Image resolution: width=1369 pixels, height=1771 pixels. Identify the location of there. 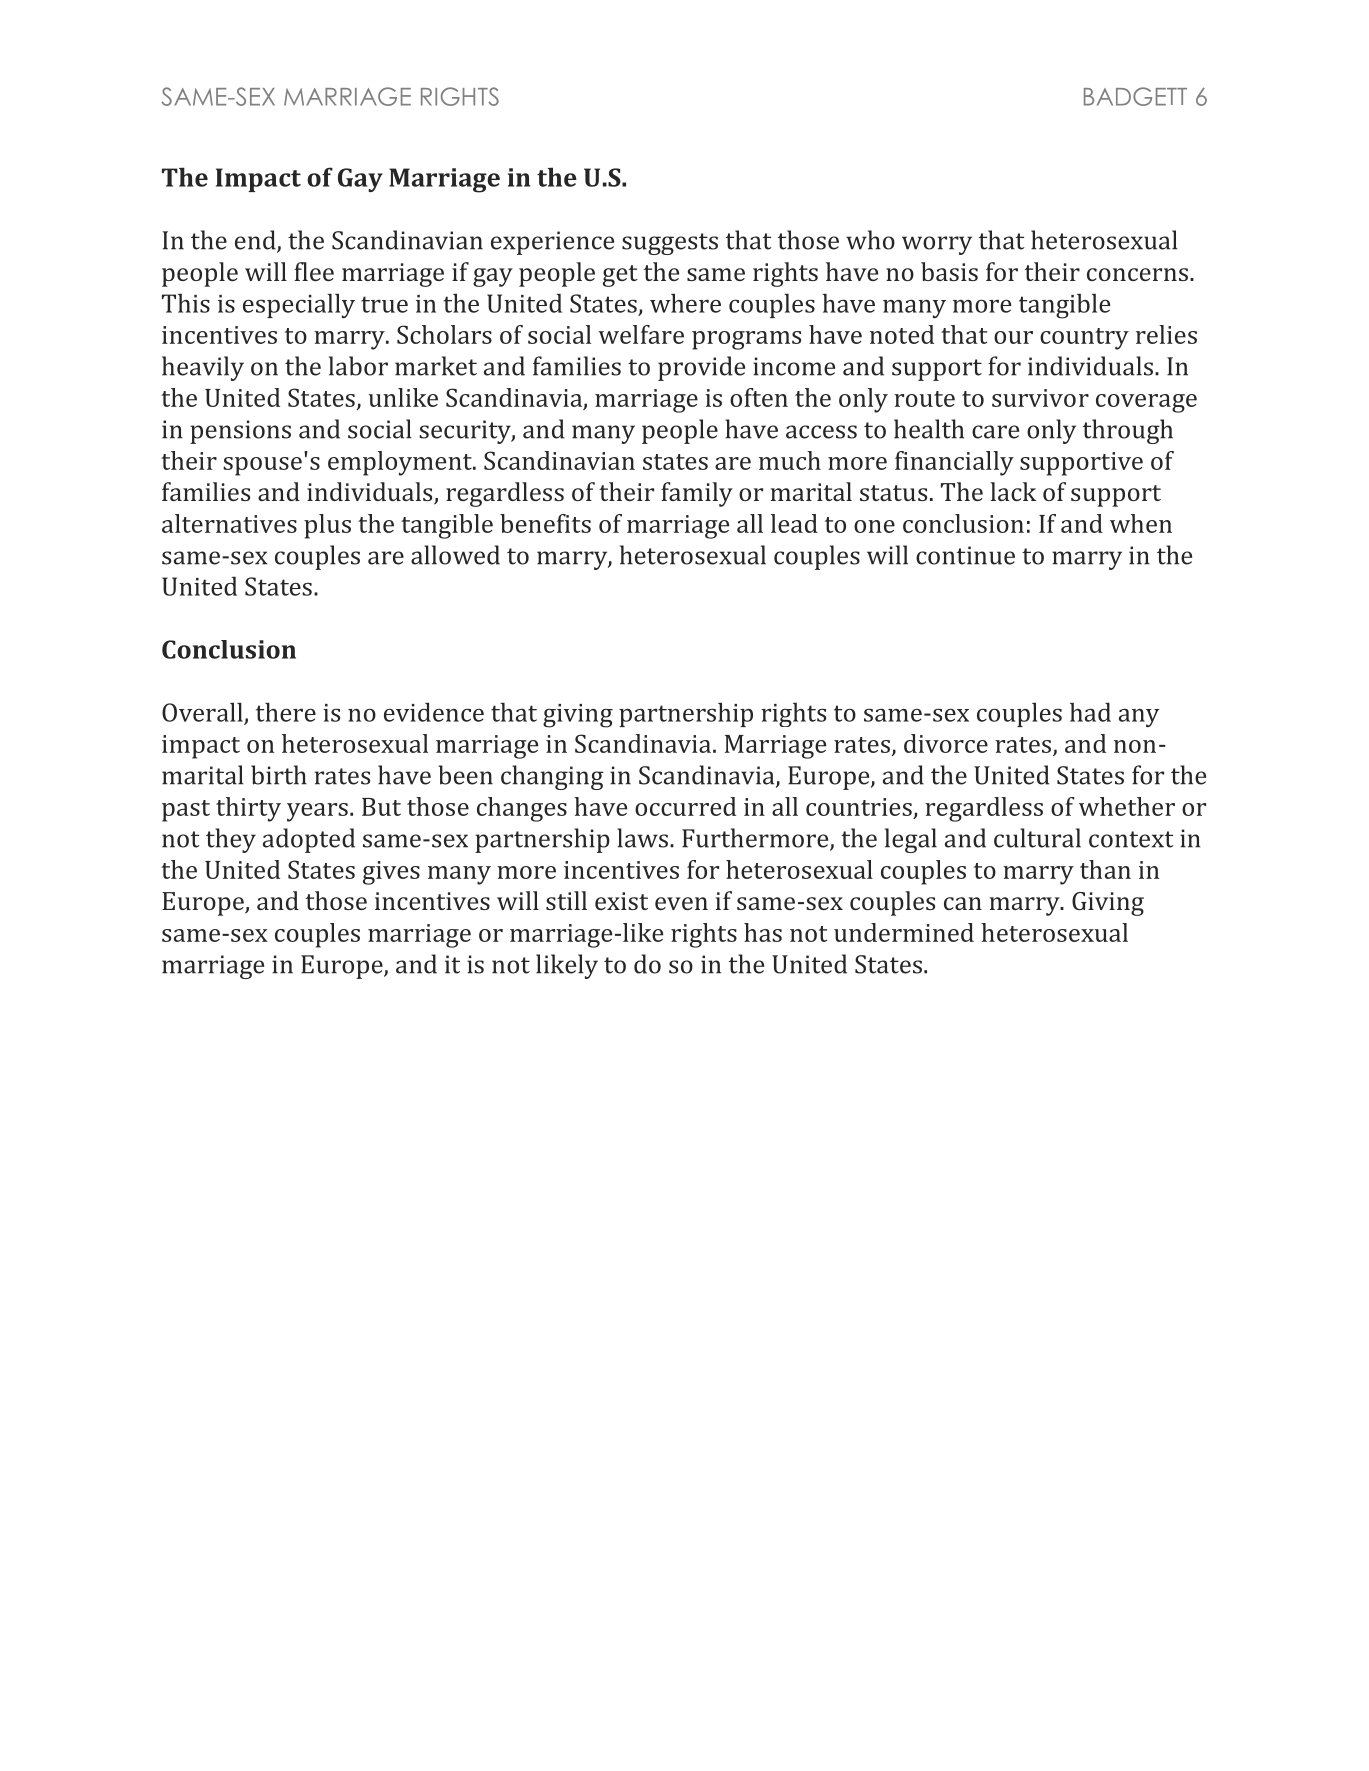
(286, 712).
